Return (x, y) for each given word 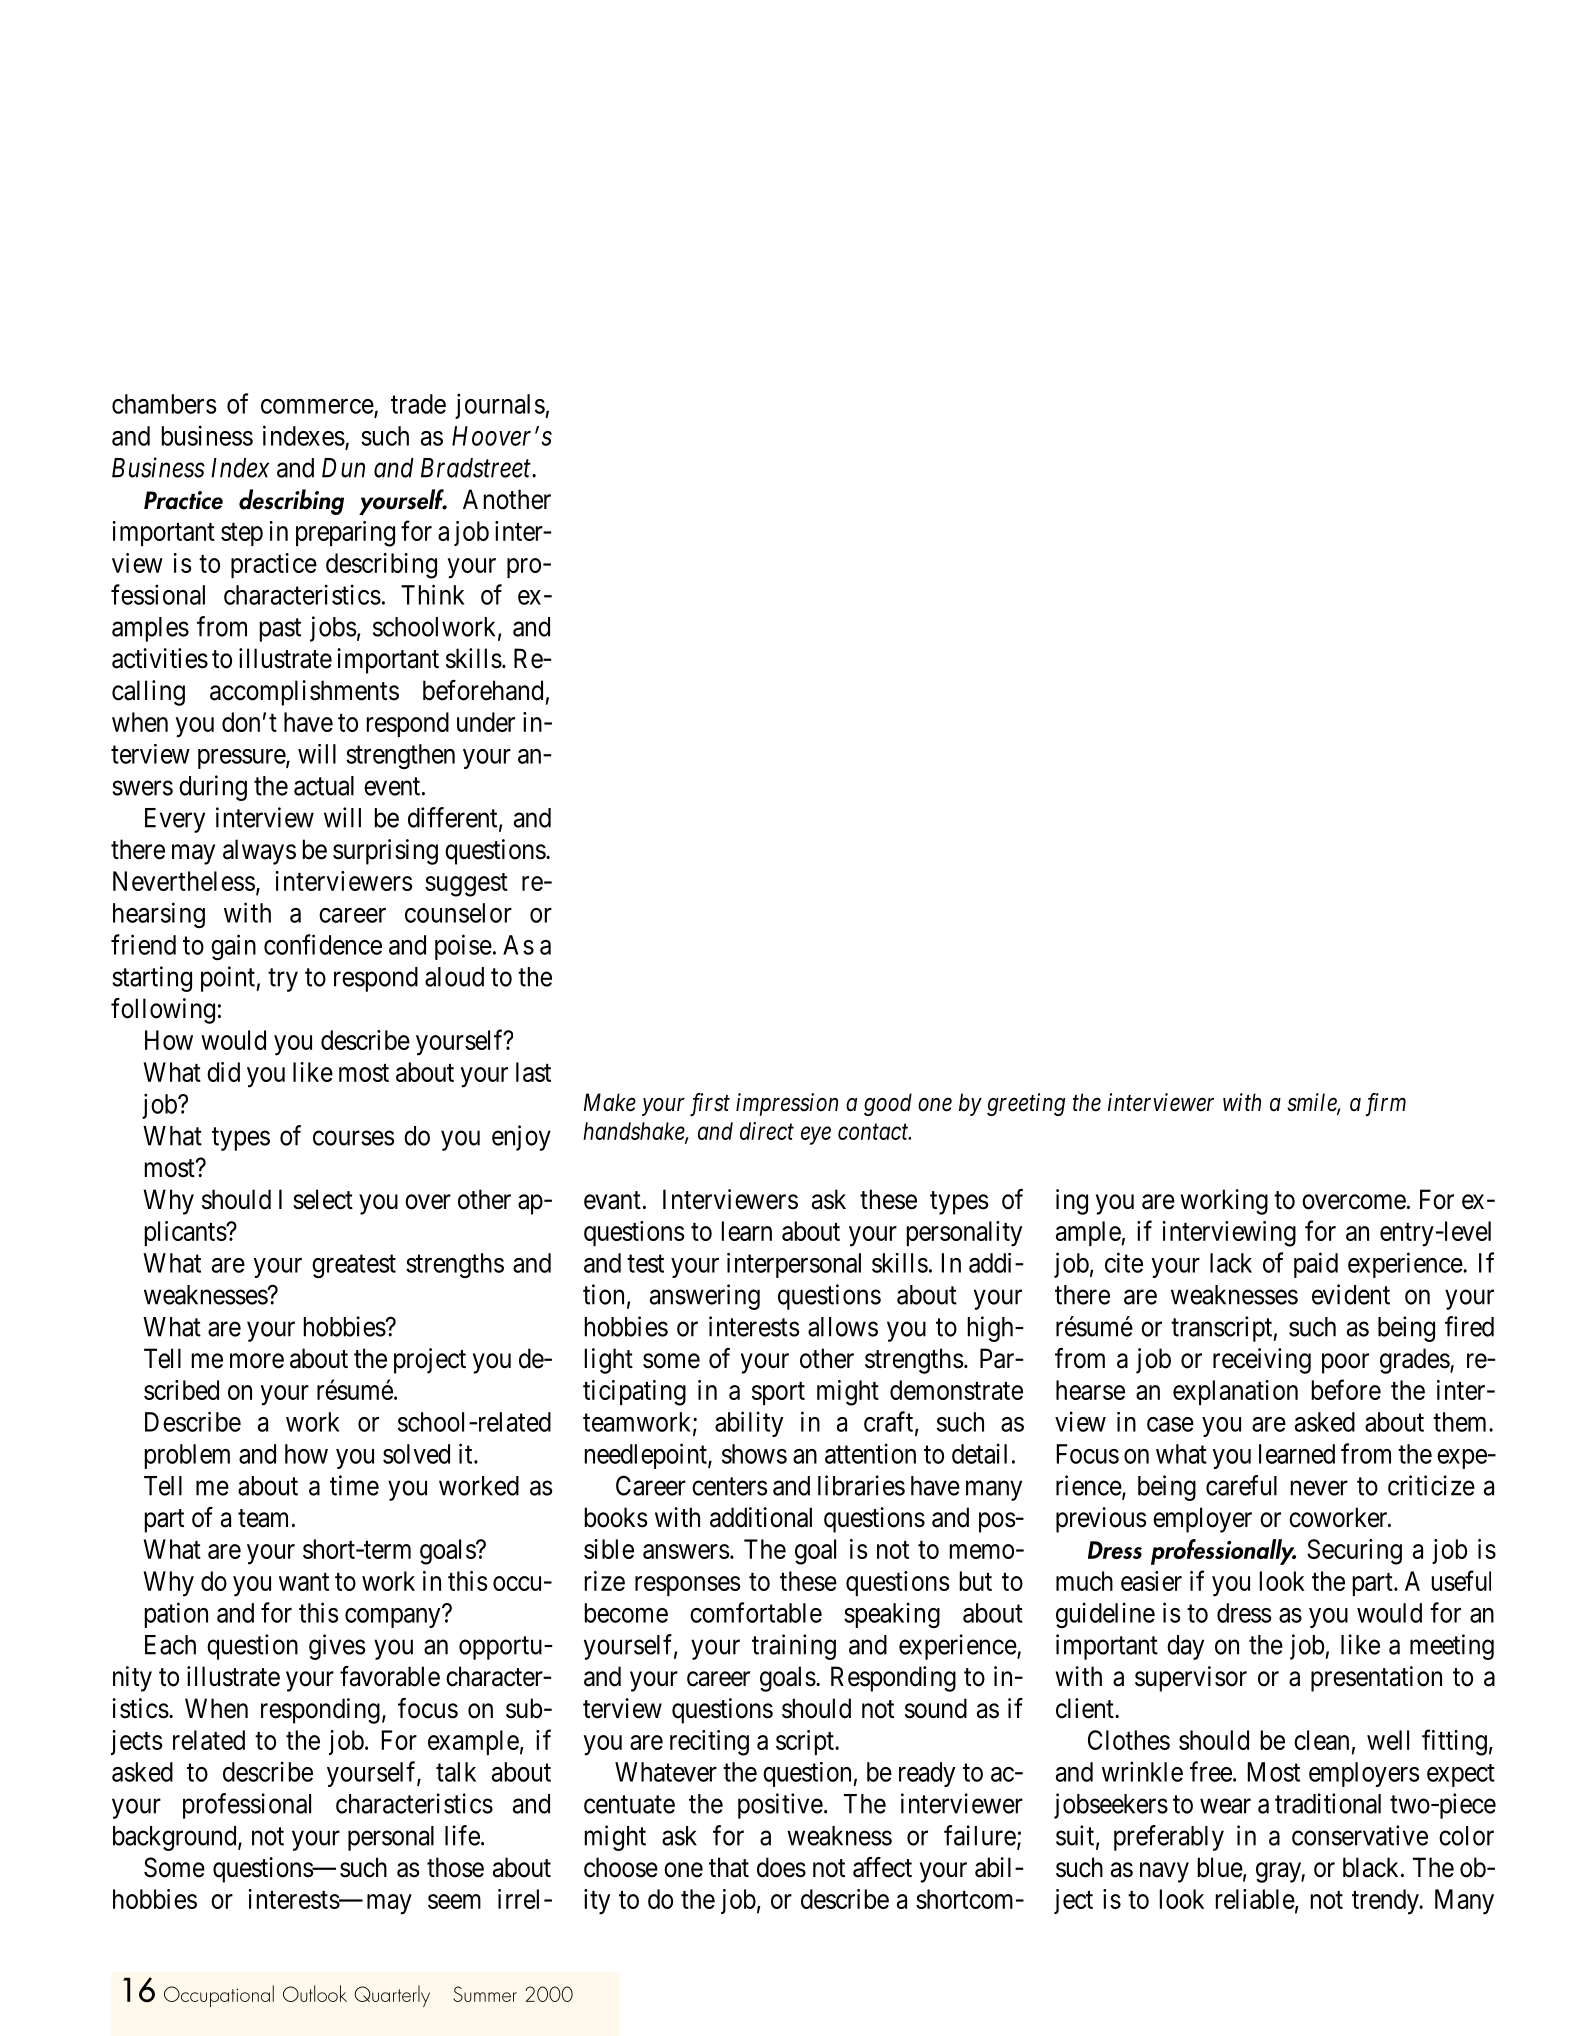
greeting (1026, 1104)
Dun (343, 468)
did (223, 1072)
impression (787, 1104)
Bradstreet (477, 468)
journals (500, 406)
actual (324, 786)
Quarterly (392, 1996)
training (794, 1647)
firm (1385, 1104)
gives (337, 1647)
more (257, 1361)
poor (1345, 1363)
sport (778, 1393)
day (1185, 1647)
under (486, 722)
